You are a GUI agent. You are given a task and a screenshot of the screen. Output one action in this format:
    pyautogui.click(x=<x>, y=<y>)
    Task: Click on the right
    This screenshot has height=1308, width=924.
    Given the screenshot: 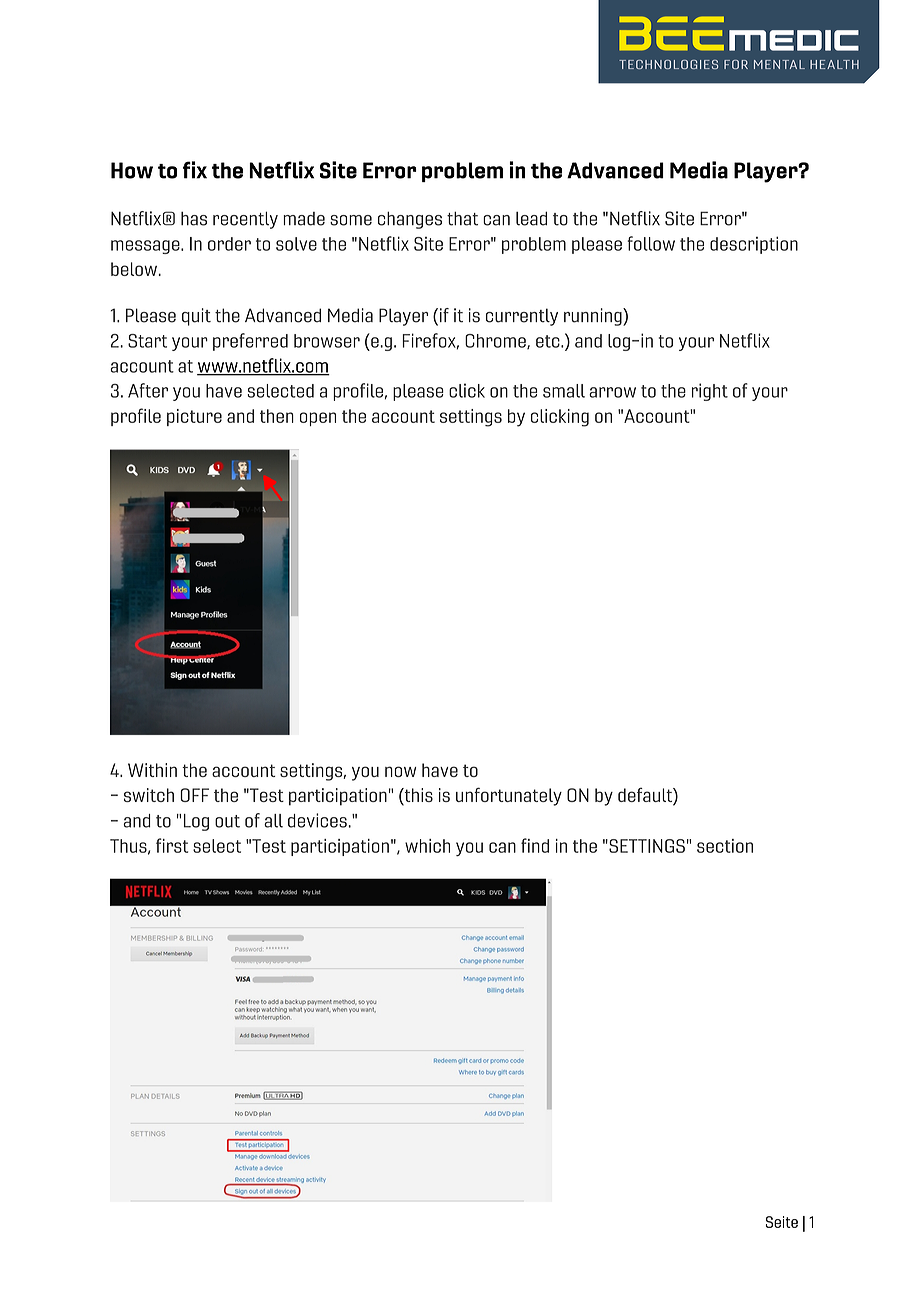 What is the action you would take?
    pyautogui.click(x=710, y=392)
